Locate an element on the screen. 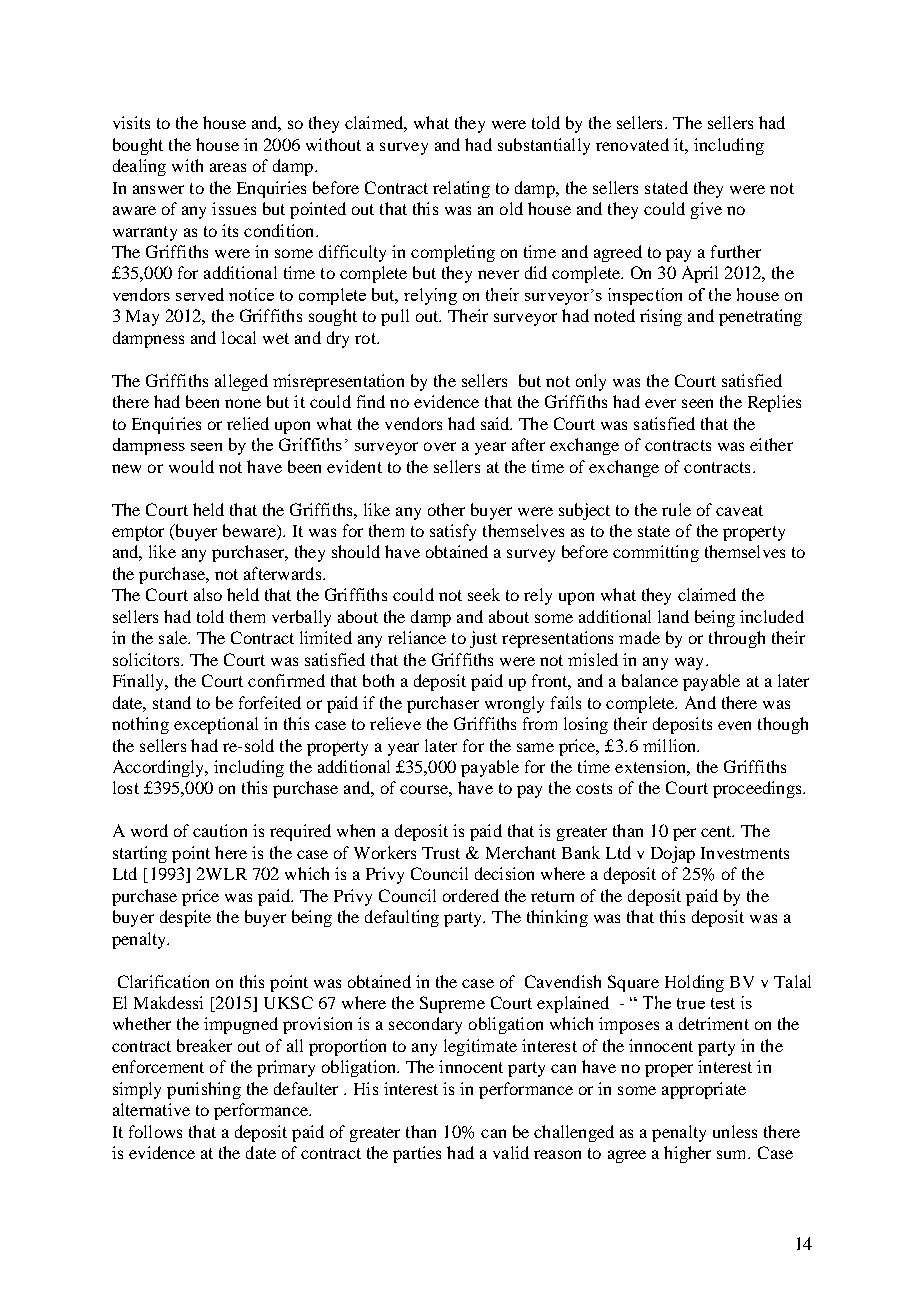  just is located at coordinates (483, 639).
